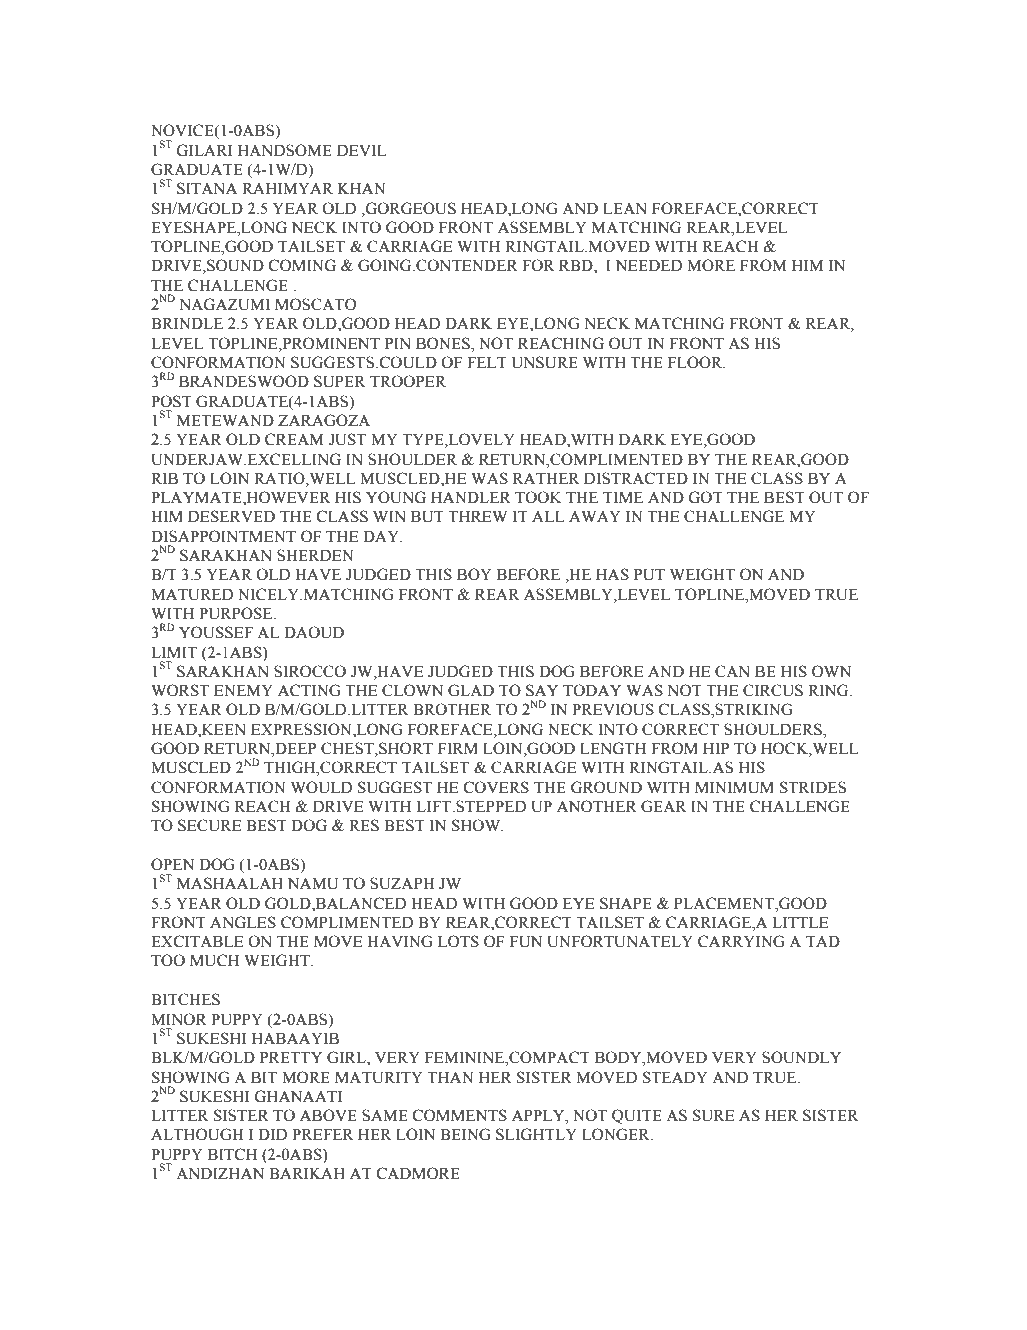 The height and width of the image is (1330, 1027). What do you see at coordinates (732, 671) in the image?
I see `CAN` at bounding box center [732, 671].
